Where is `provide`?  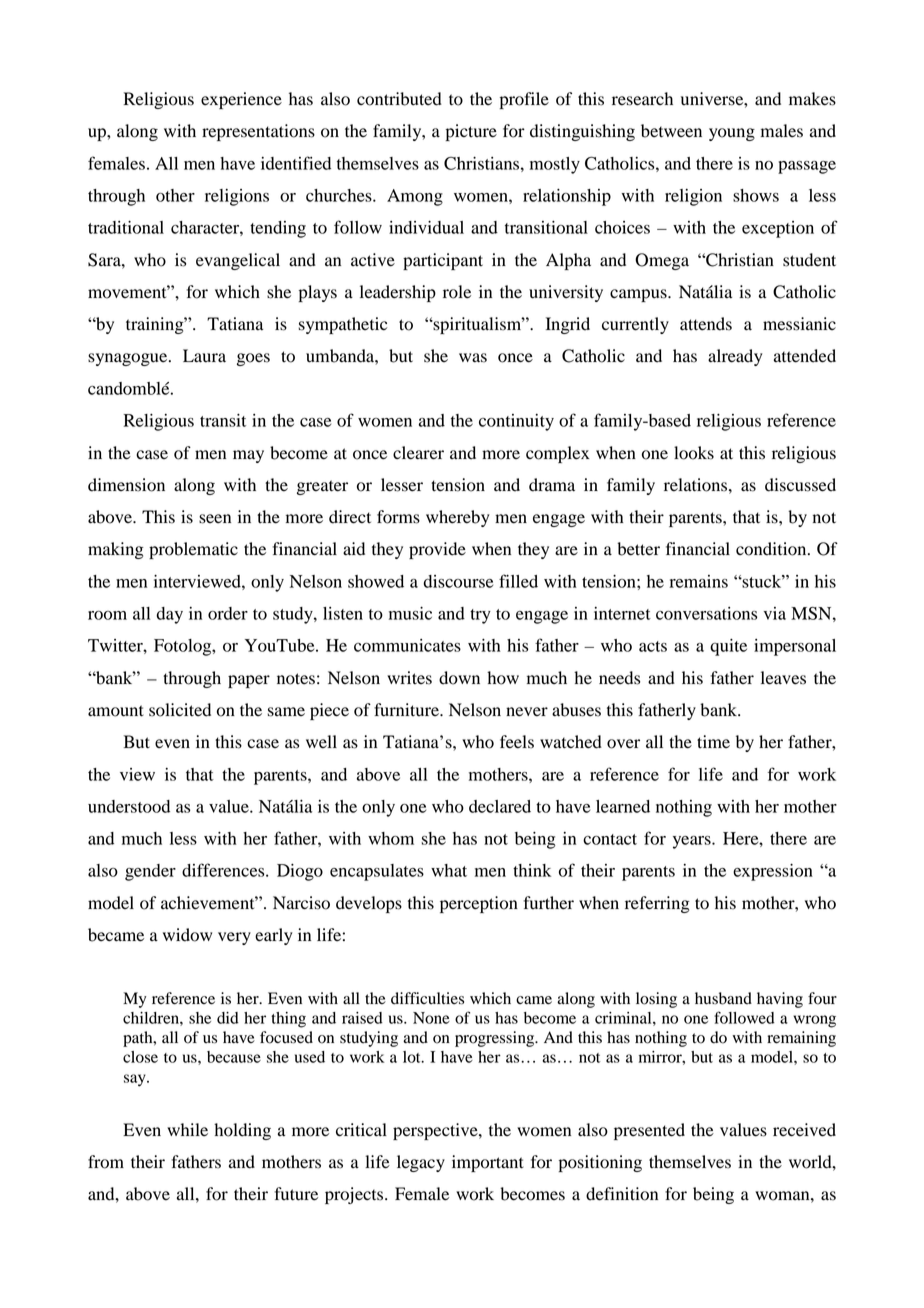
provide is located at coordinates (437, 550).
